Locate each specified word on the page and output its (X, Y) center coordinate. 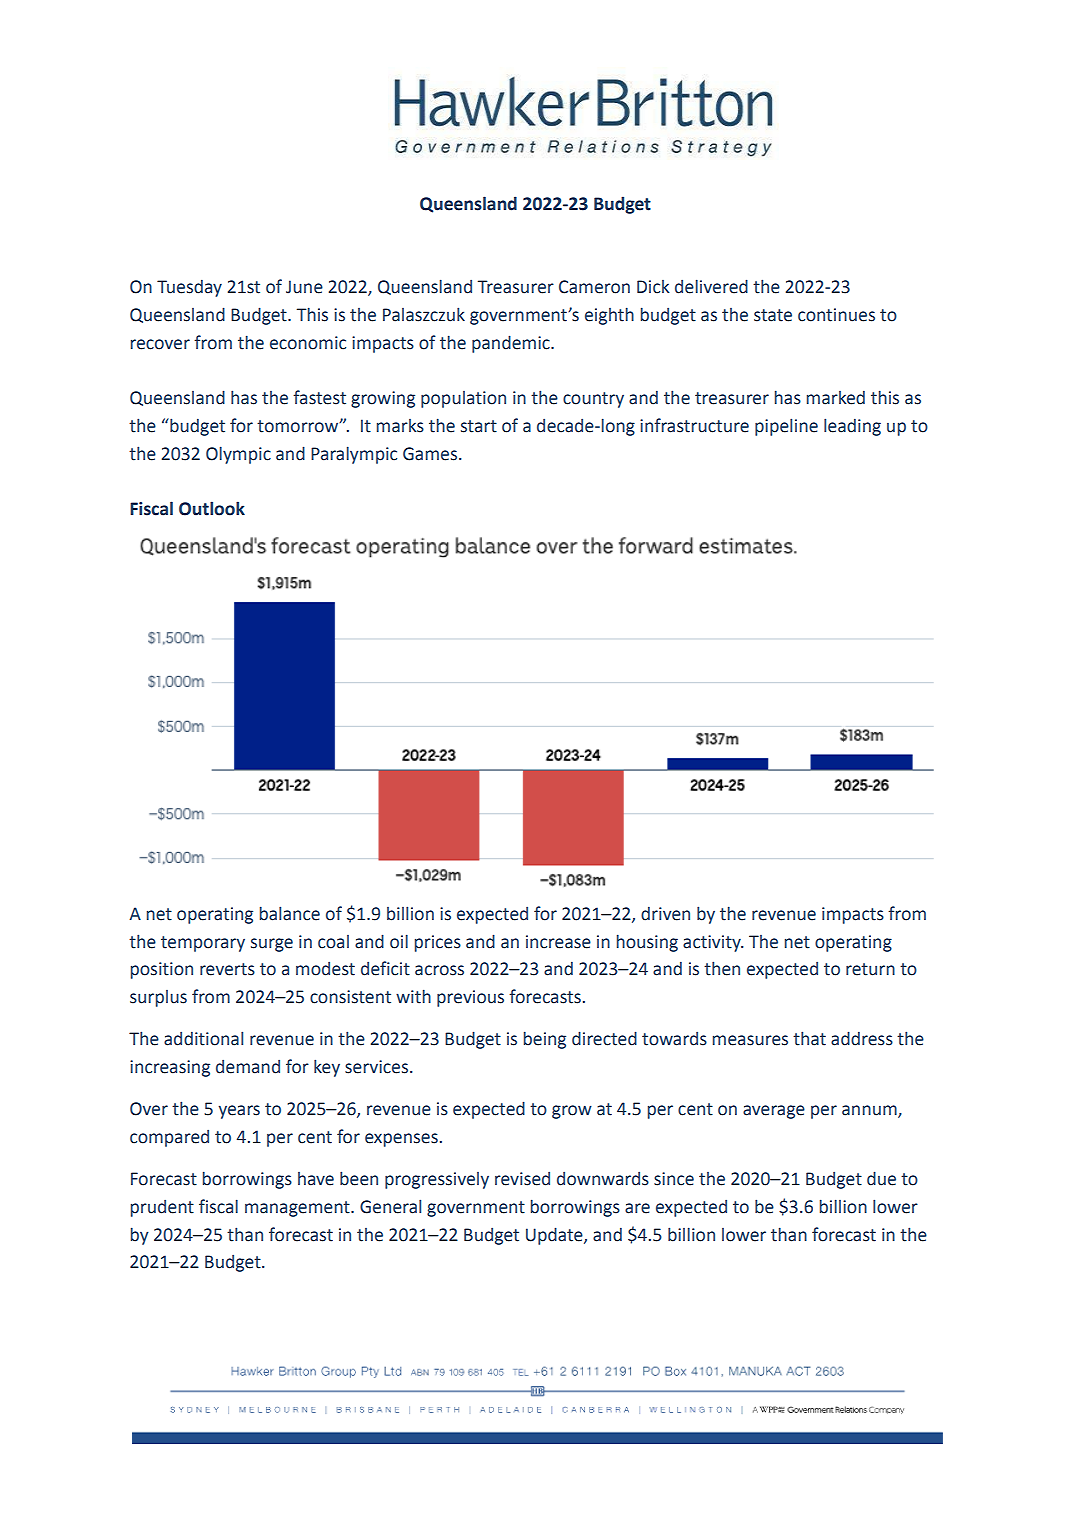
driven (665, 914)
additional (203, 1038)
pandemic (512, 344)
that (809, 1038)
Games (430, 454)
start (479, 426)
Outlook (212, 508)
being (545, 1040)
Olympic (238, 455)
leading (852, 427)
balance (290, 913)
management (298, 1209)
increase (558, 942)
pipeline (786, 427)
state (773, 315)
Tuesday (189, 288)
